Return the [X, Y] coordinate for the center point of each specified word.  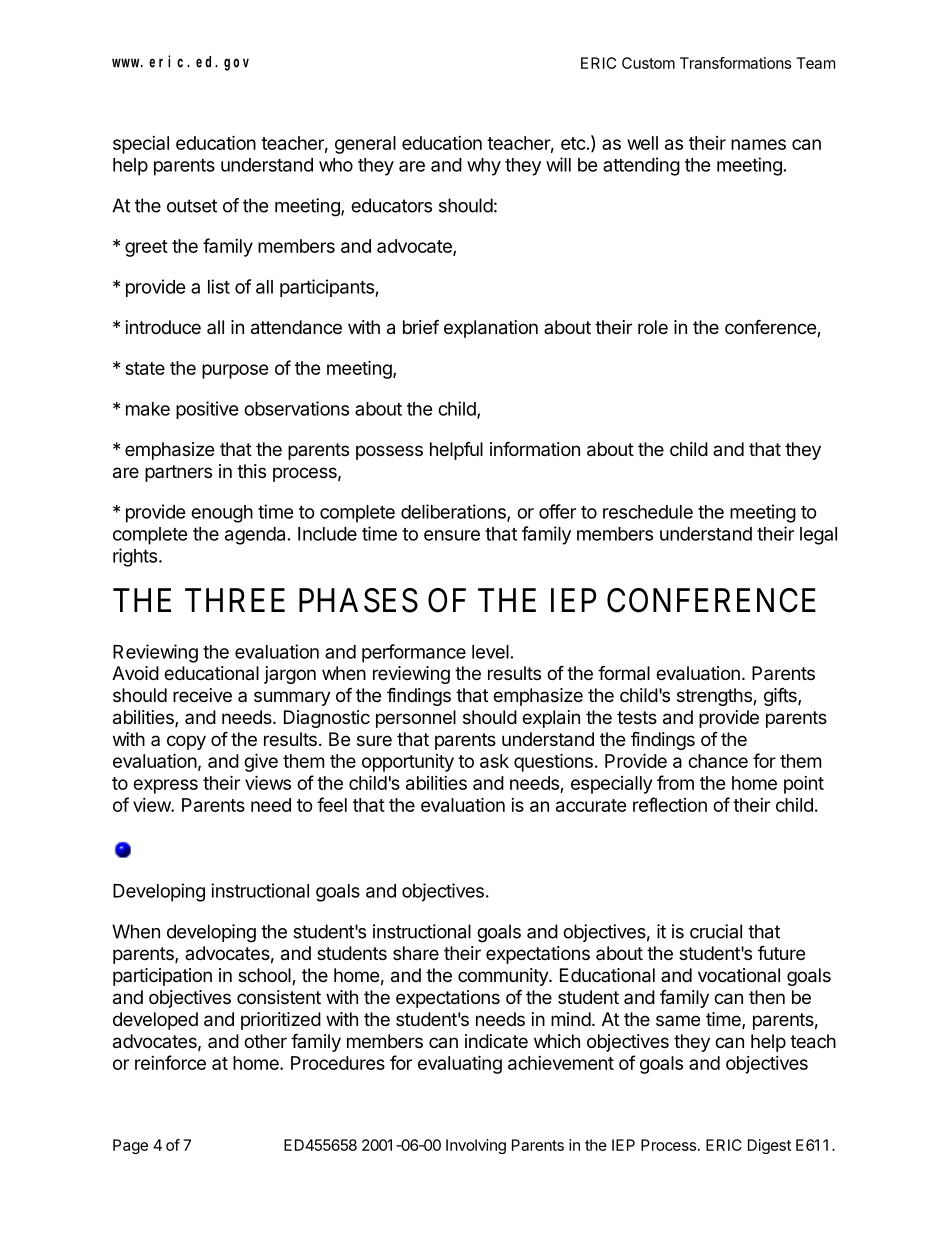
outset [192, 206]
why [484, 167]
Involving [476, 1146]
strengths [715, 697]
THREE [235, 600]
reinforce [170, 1062]
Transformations [735, 63]
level [490, 652]
